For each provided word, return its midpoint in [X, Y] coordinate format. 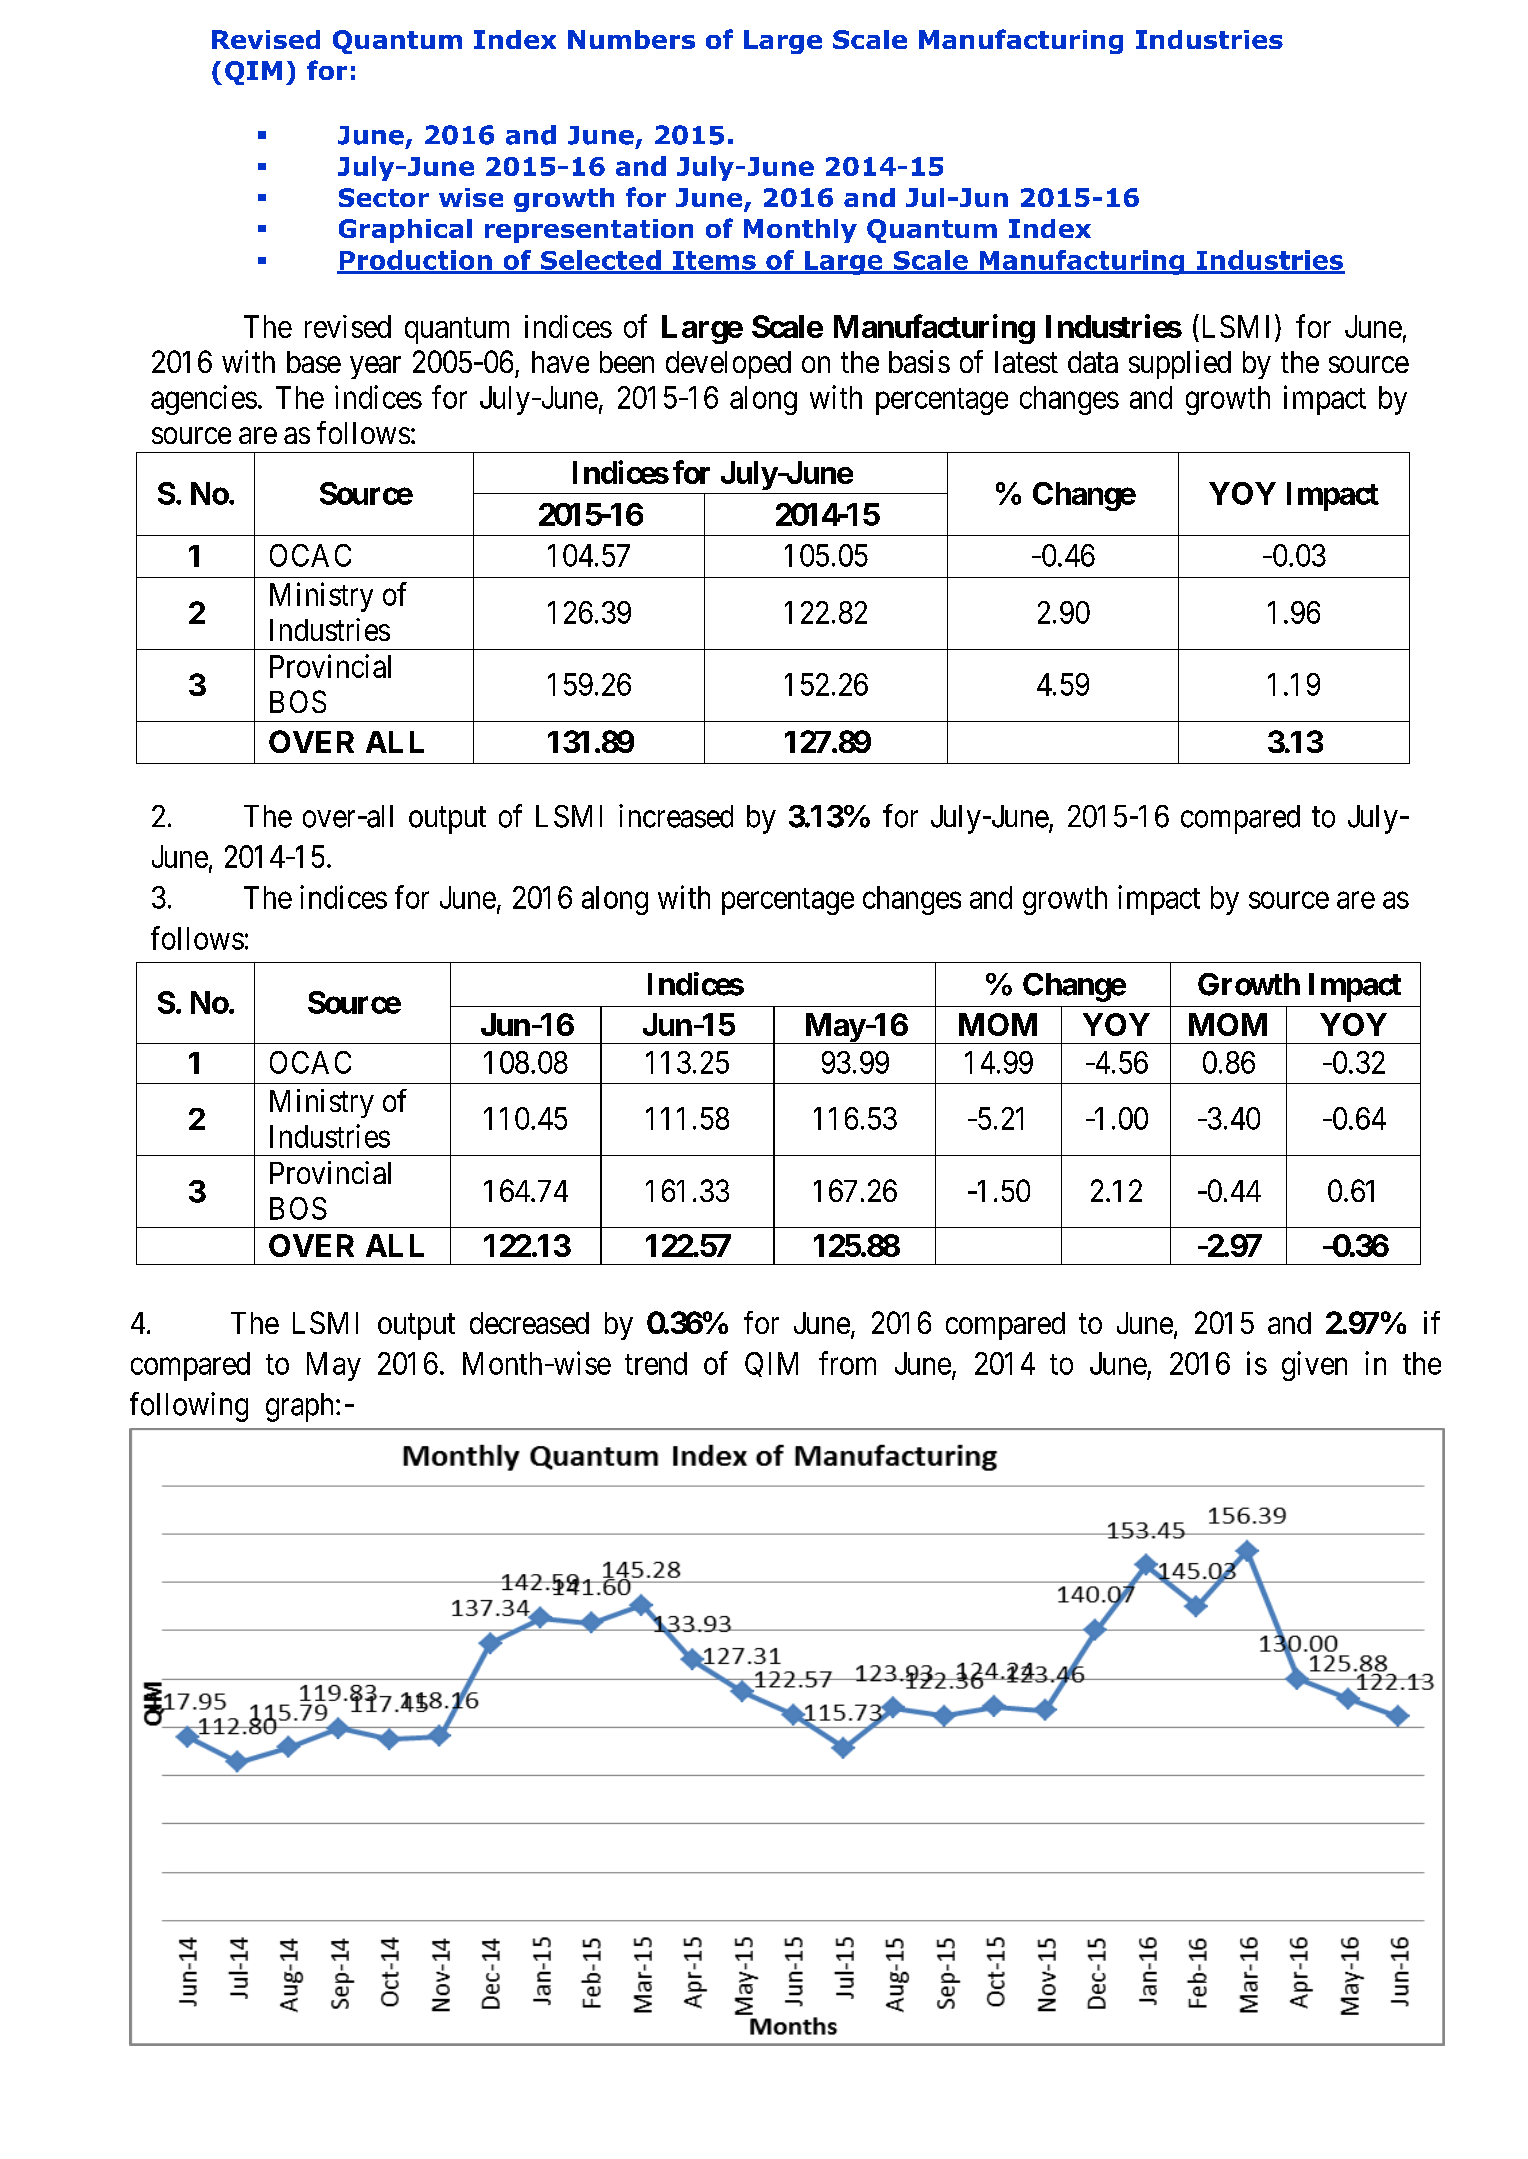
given [1314, 1366]
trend [656, 1363]
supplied [1180, 364]
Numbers [631, 39]
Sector [384, 197]
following [189, 1407]
